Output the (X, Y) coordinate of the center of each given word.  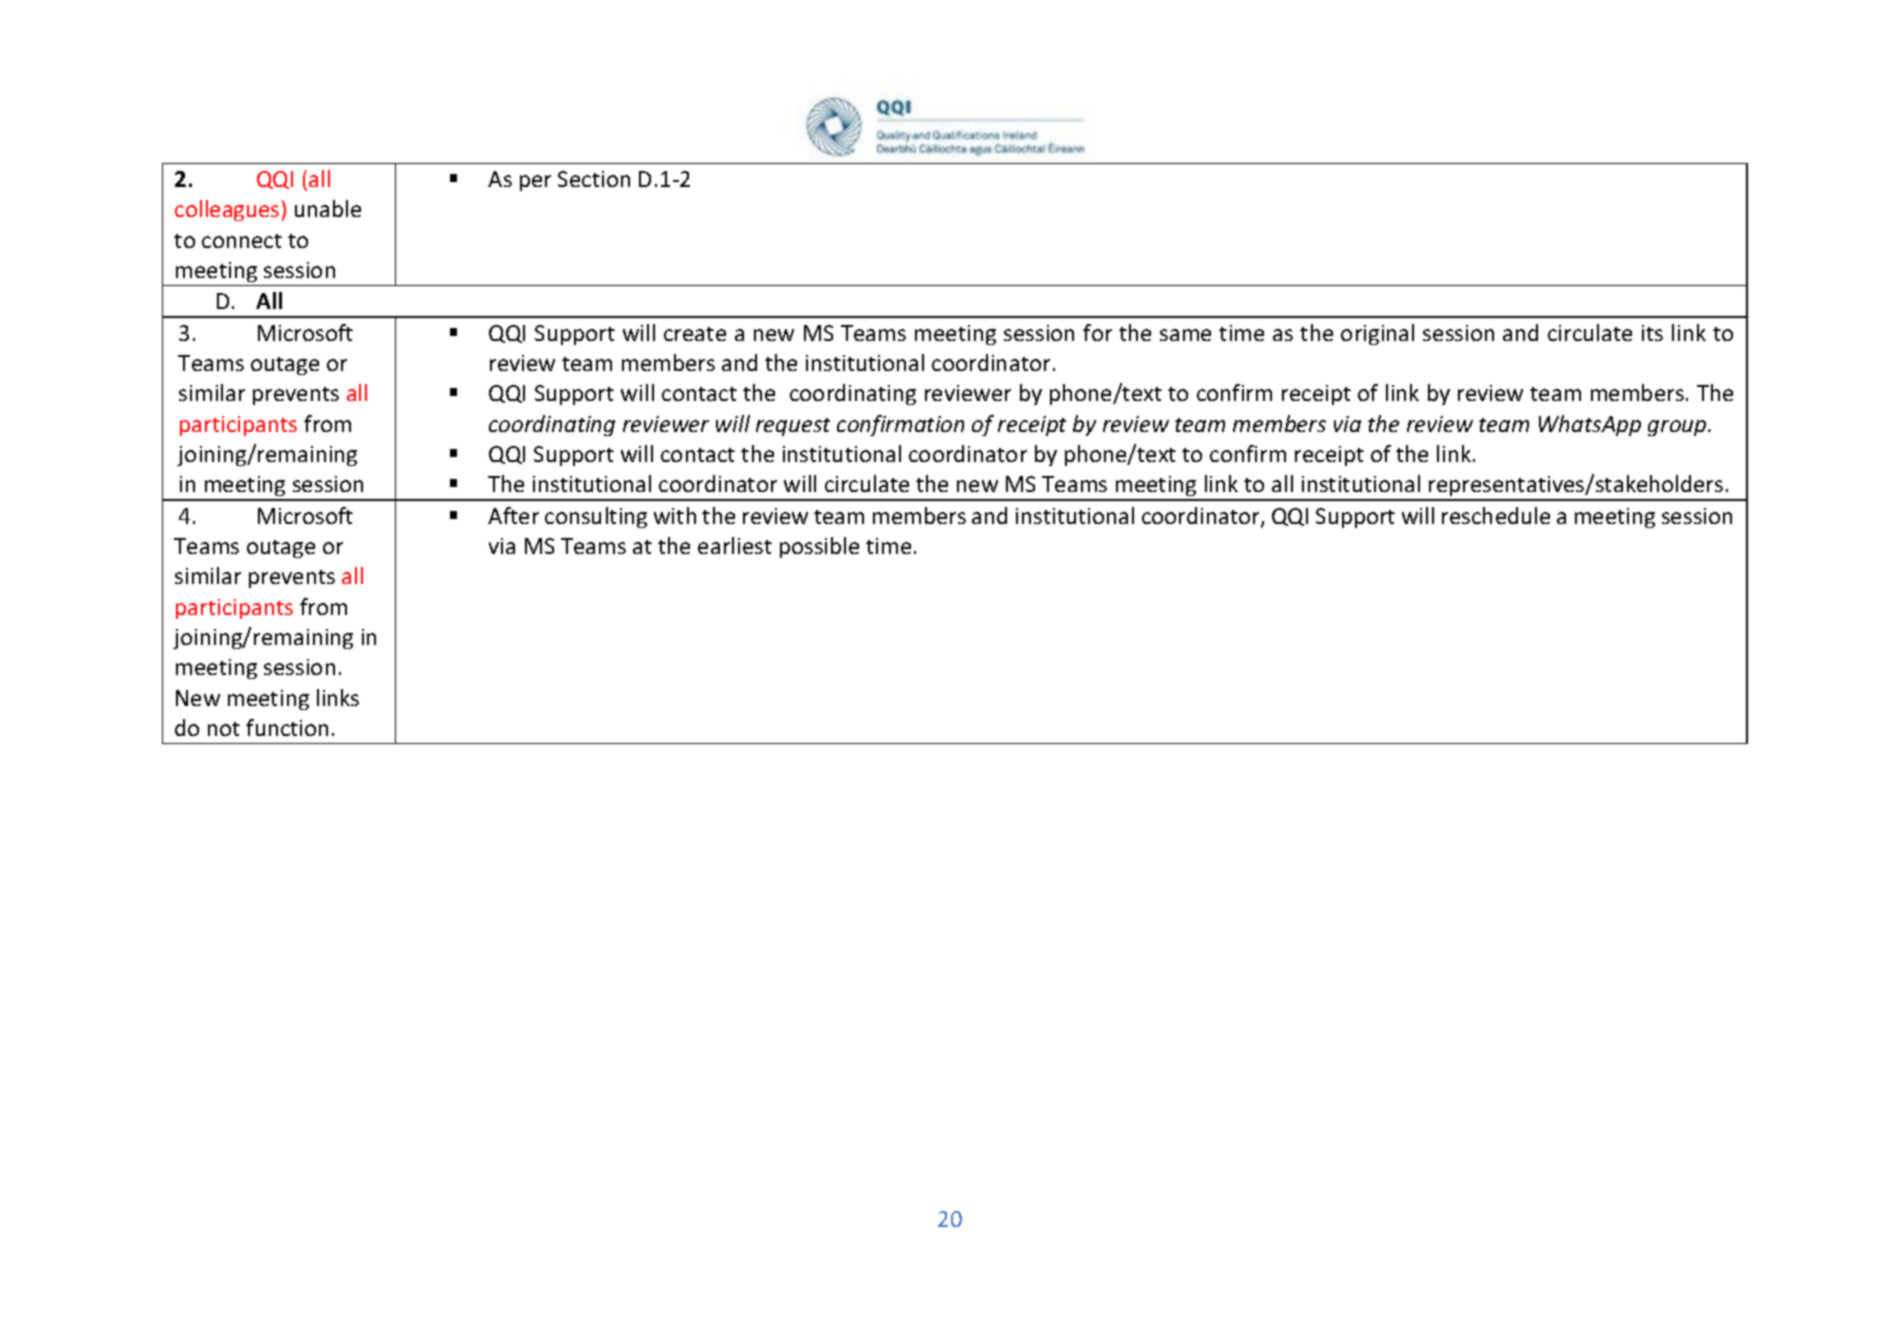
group (1678, 428)
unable (328, 208)
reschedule (1496, 515)
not (224, 729)
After (513, 515)
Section (594, 179)
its (1652, 333)
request (793, 427)
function (287, 727)
